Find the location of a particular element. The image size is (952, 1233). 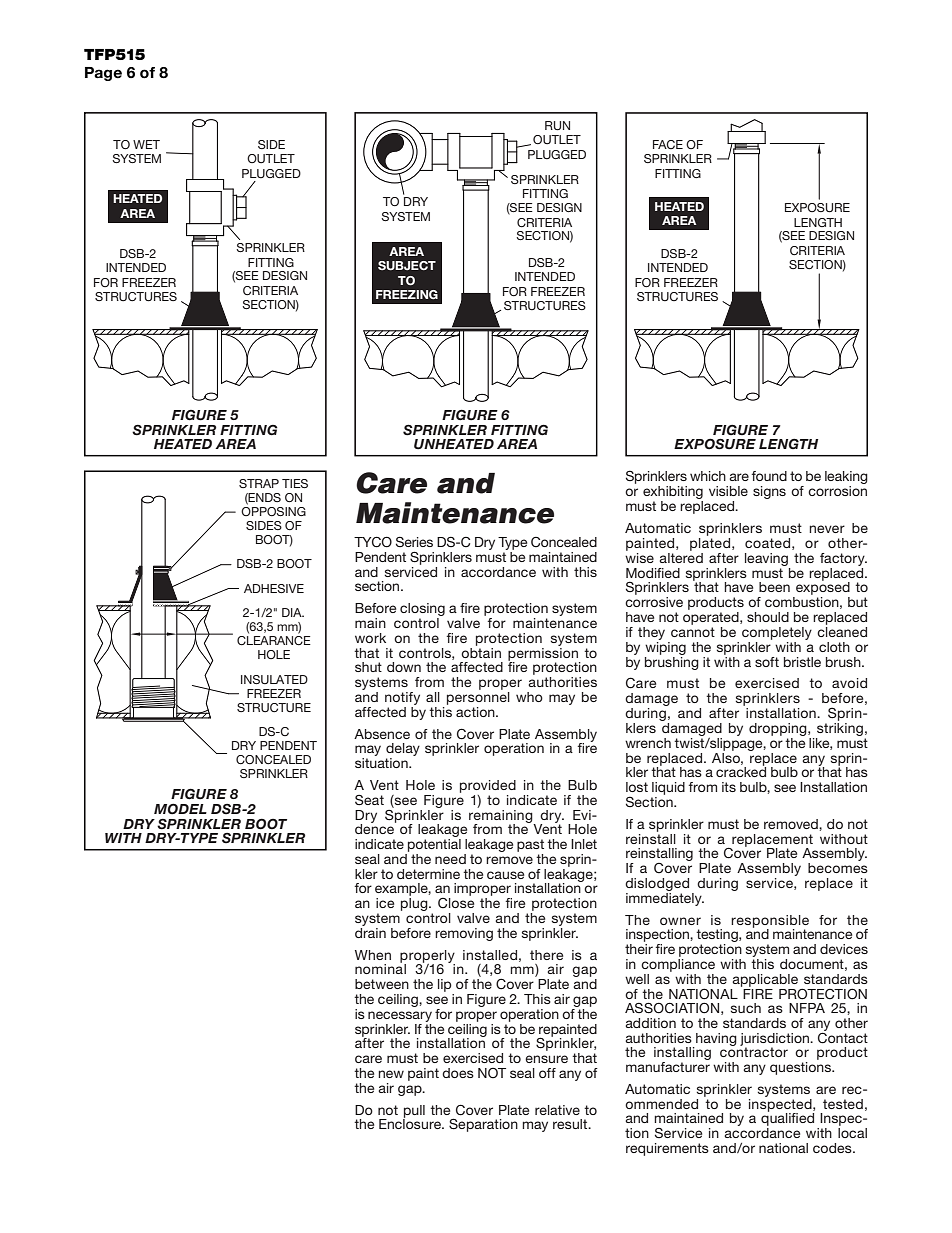

qualified is located at coordinates (787, 1120).
